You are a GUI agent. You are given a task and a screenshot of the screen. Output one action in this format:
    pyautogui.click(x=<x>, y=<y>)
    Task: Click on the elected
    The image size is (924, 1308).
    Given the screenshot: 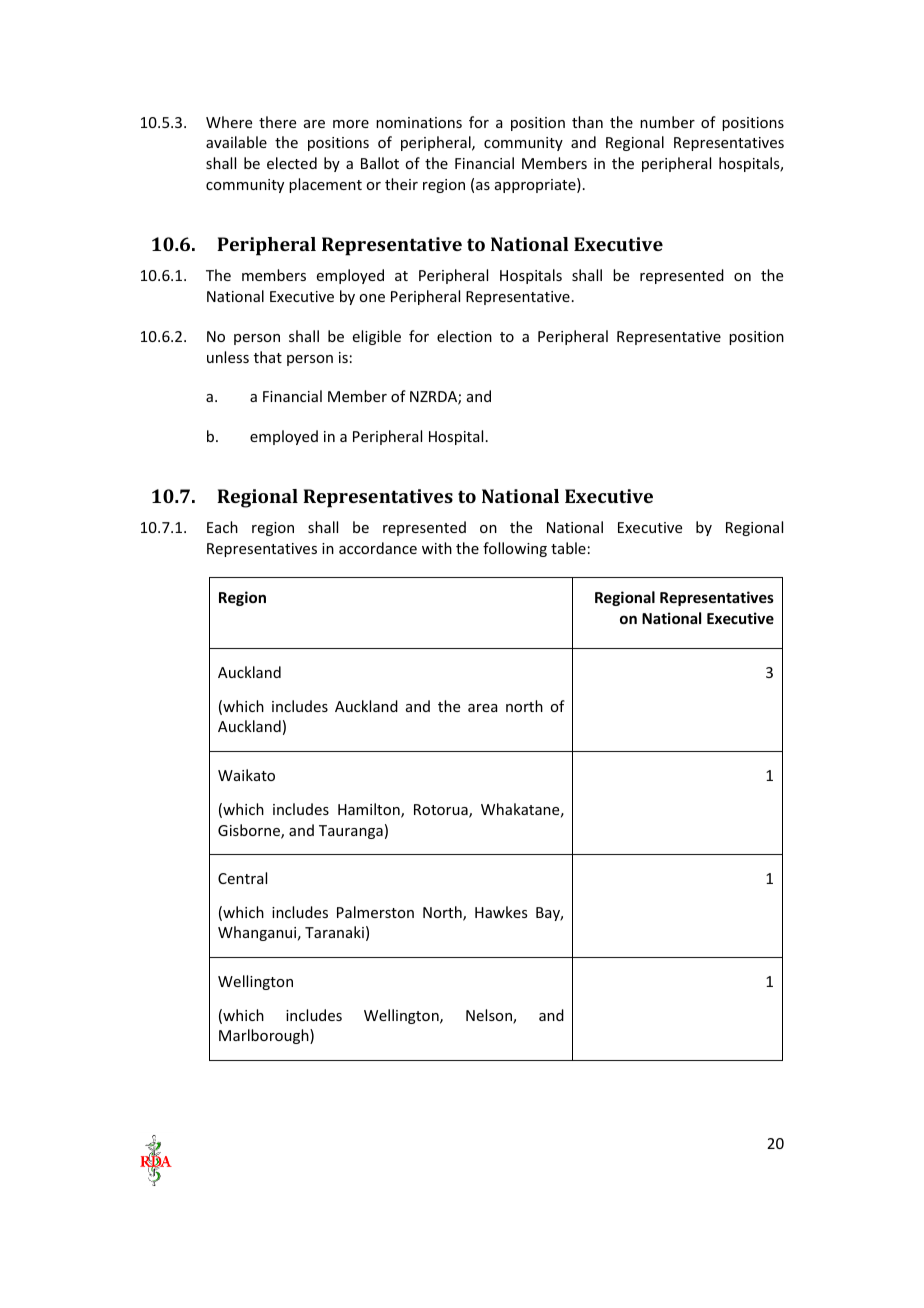 What is the action you would take?
    pyautogui.click(x=292, y=163)
